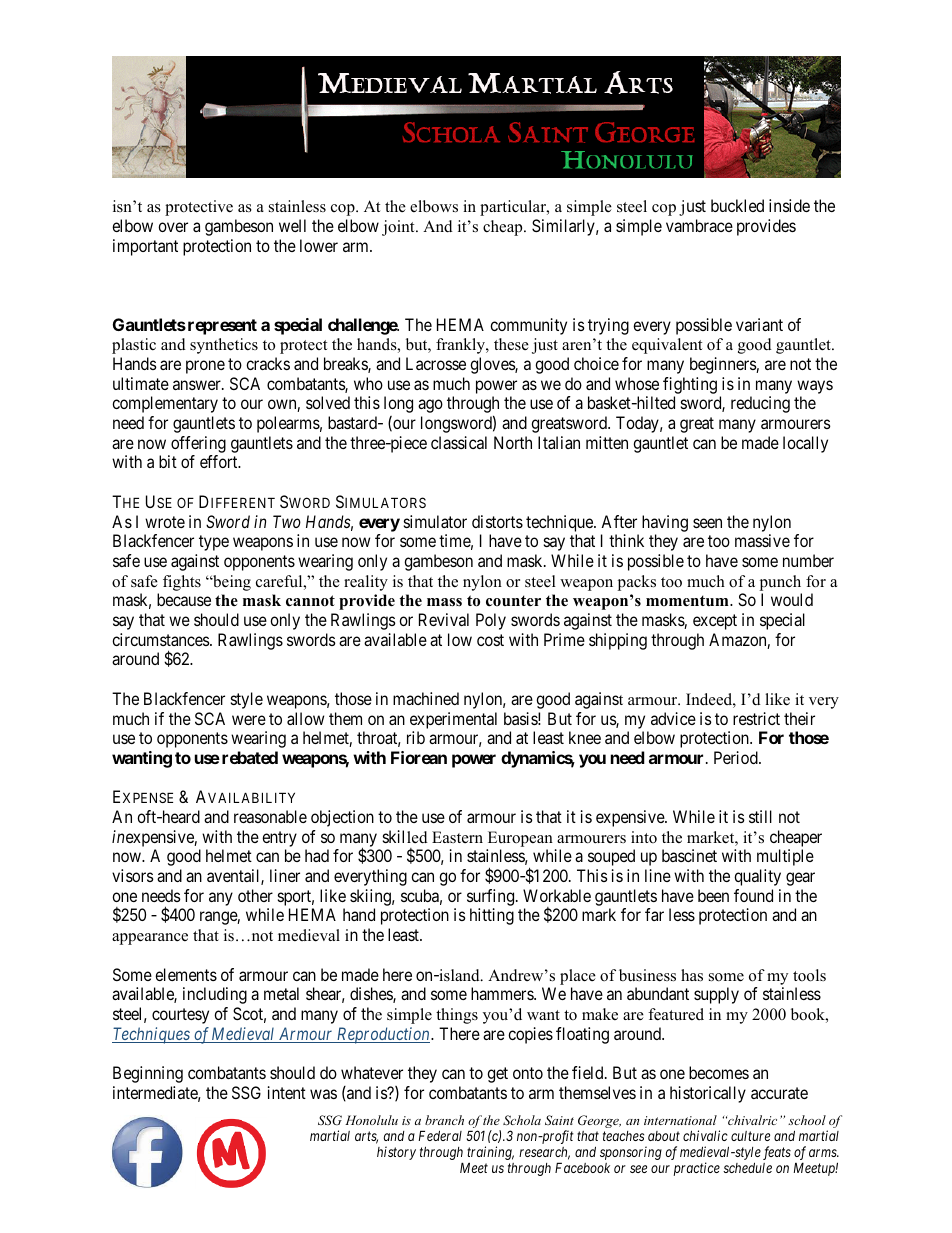 This screenshot has width=952, height=1233. I want to click on still, so click(760, 816).
